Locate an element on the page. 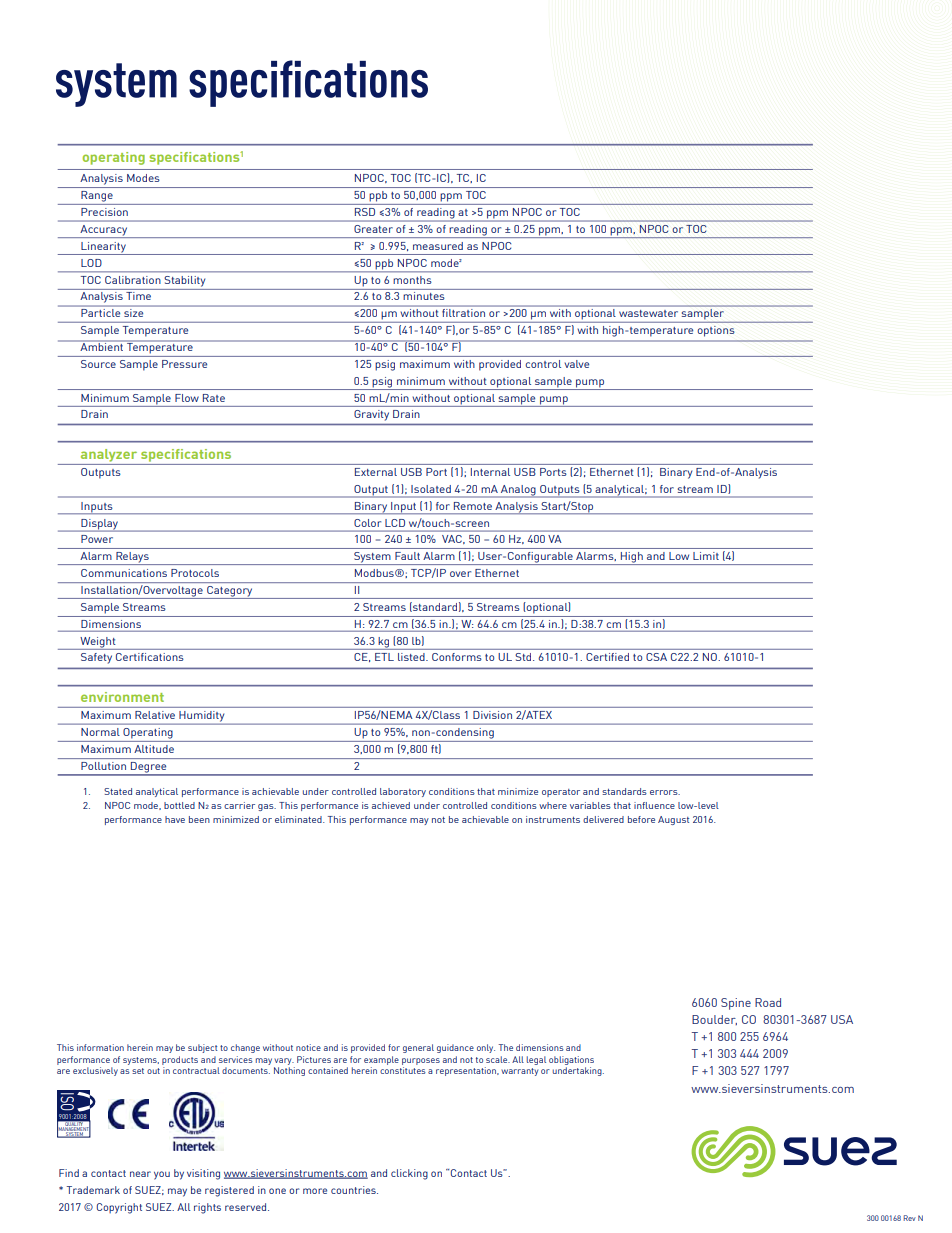  Road is located at coordinates (768, 1002).
